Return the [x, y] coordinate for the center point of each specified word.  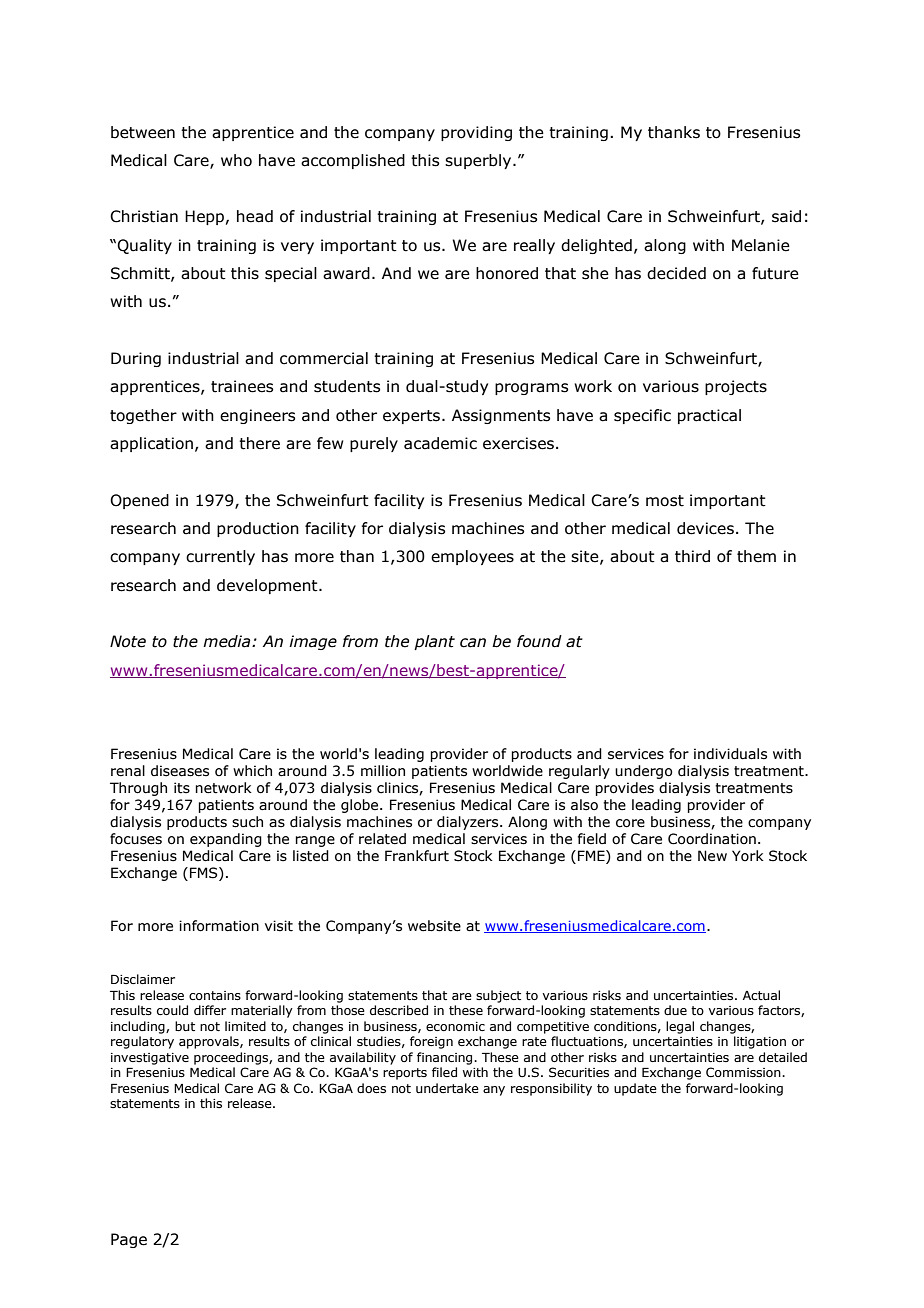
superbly [479, 161]
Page [129, 1240]
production [258, 529]
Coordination [712, 839]
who [236, 160]
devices [705, 528]
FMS [205, 874]
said [786, 216]
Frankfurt [417, 856]
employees [472, 557]
